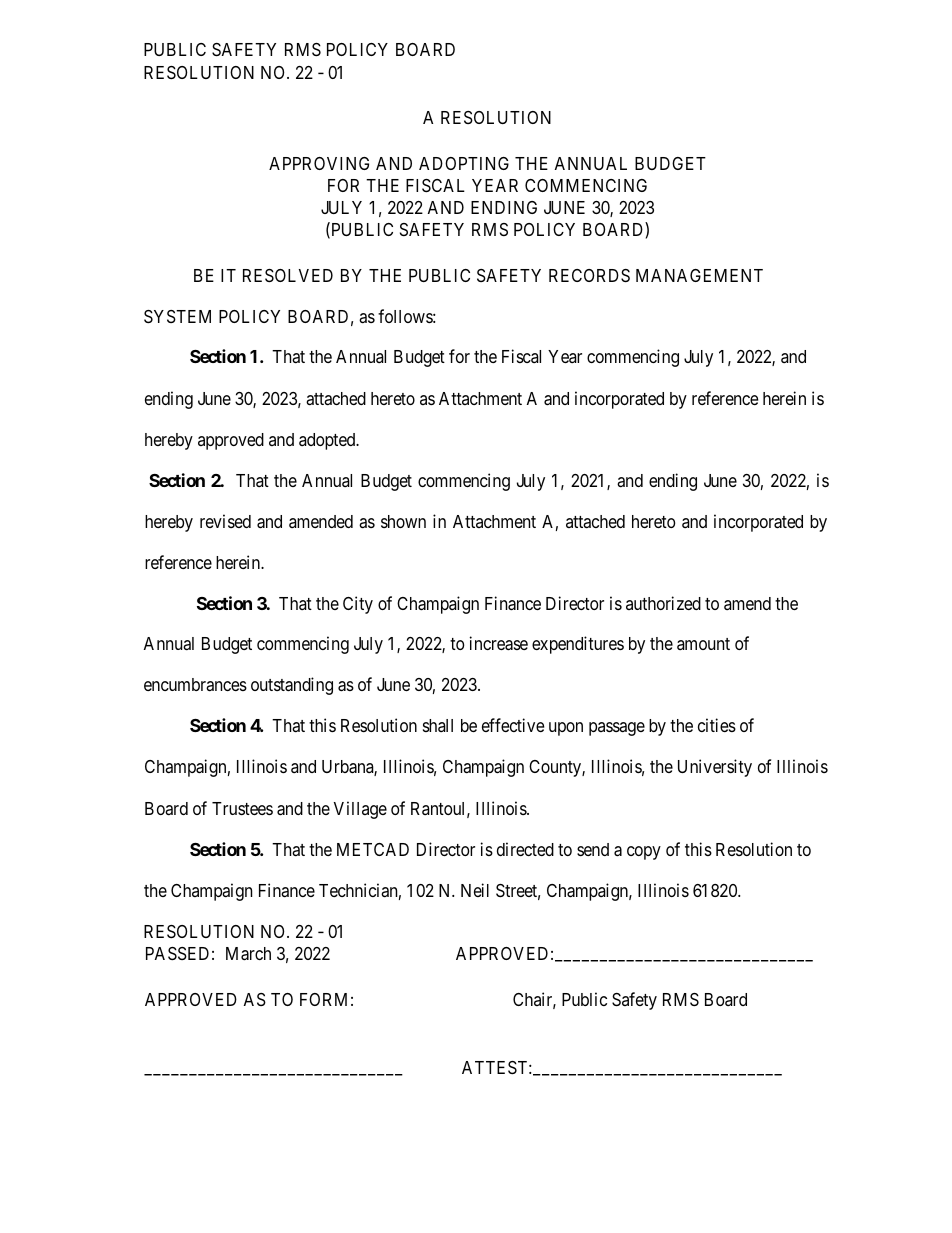  Describe the element at coordinates (248, 954) in the page. I see `March` at that location.
